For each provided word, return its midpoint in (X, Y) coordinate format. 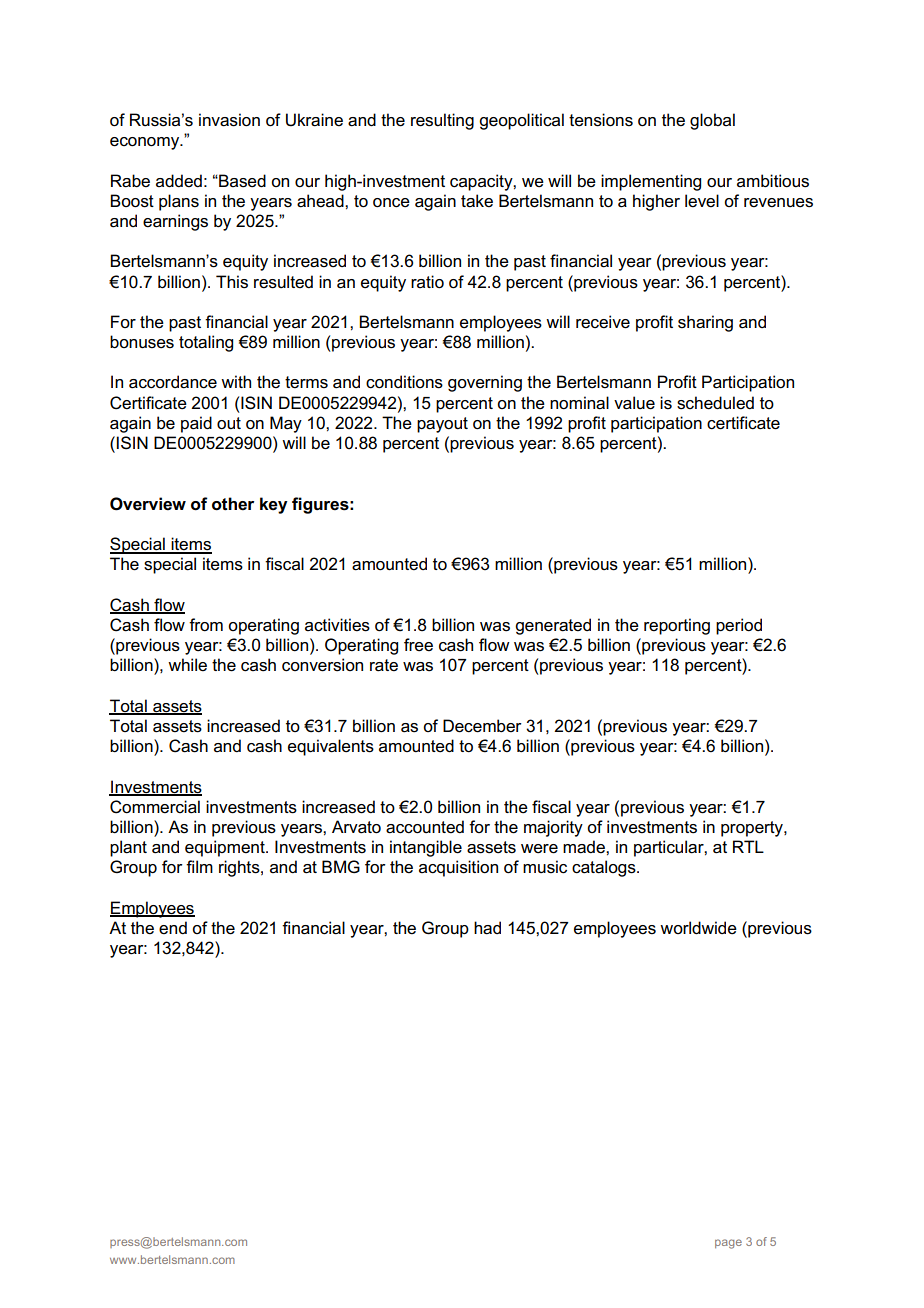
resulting (442, 121)
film (199, 866)
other (233, 504)
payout (442, 425)
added (179, 181)
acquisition (458, 868)
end (173, 928)
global (712, 121)
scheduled (715, 403)
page (728, 1244)
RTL (748, 846)
